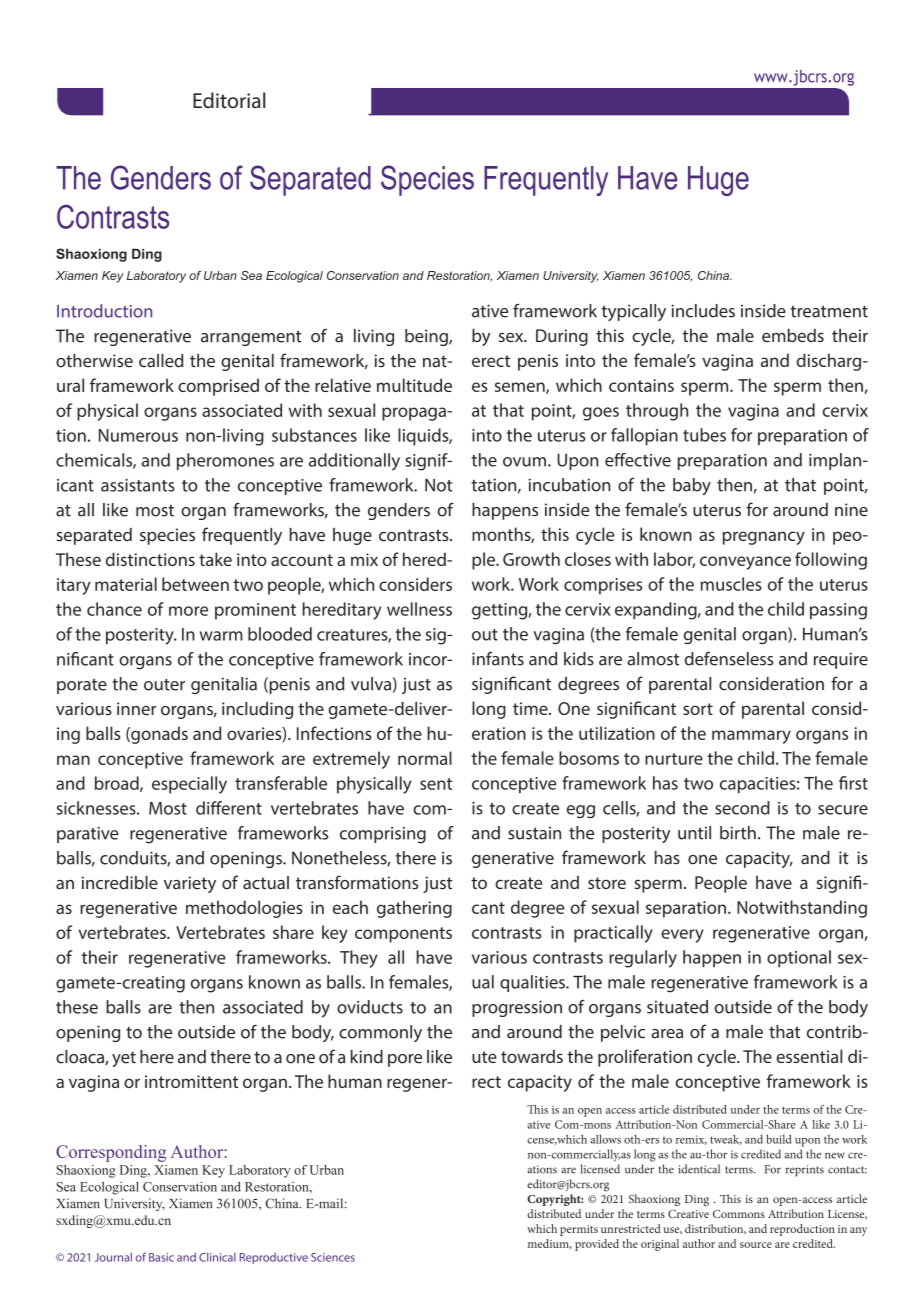  What do you see at coordinates (124, 1059) in the image?
I see `yet` at bounding box center [124, 1059].
